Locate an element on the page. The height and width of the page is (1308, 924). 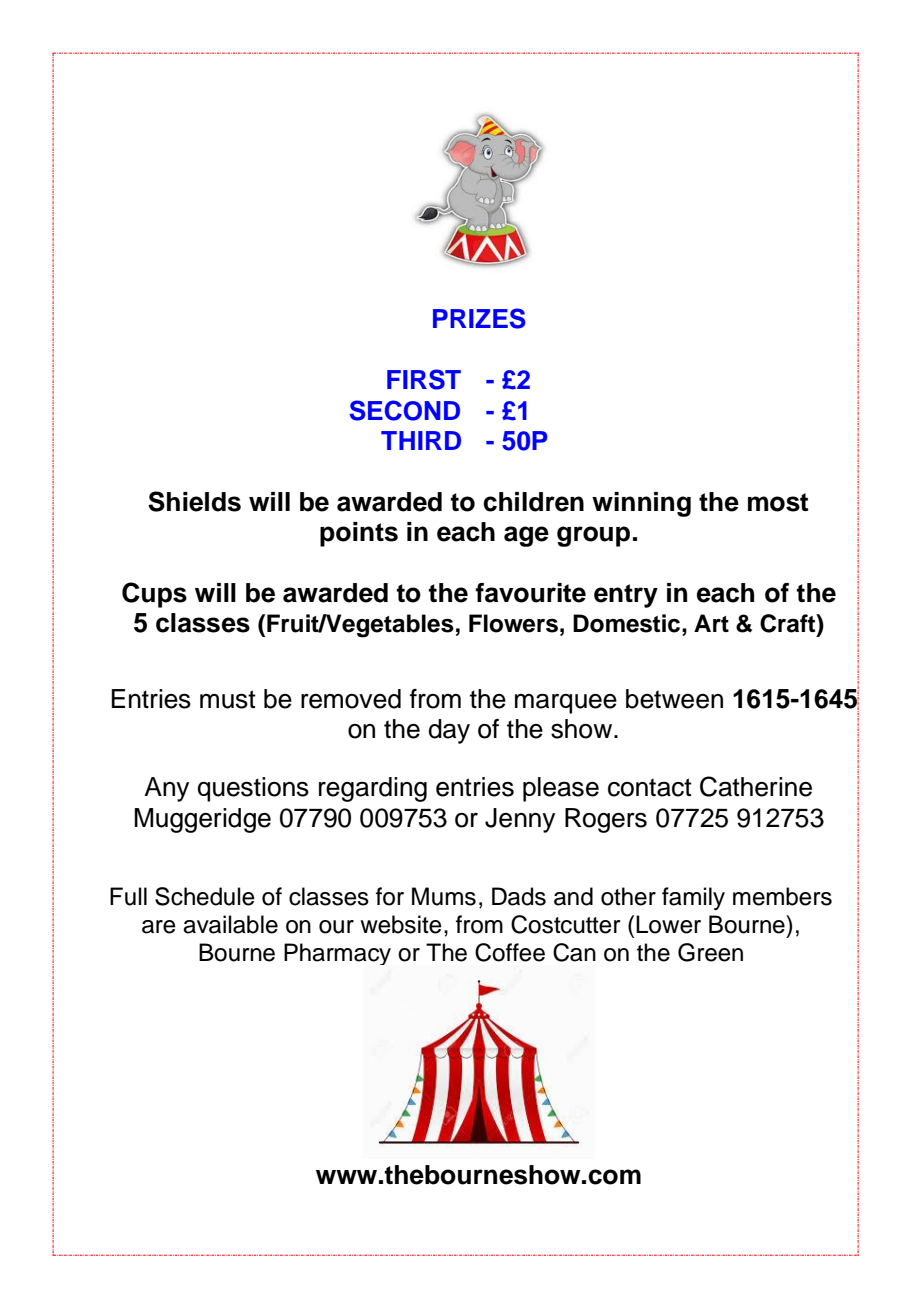
between is located at coordinates (674, 699).
